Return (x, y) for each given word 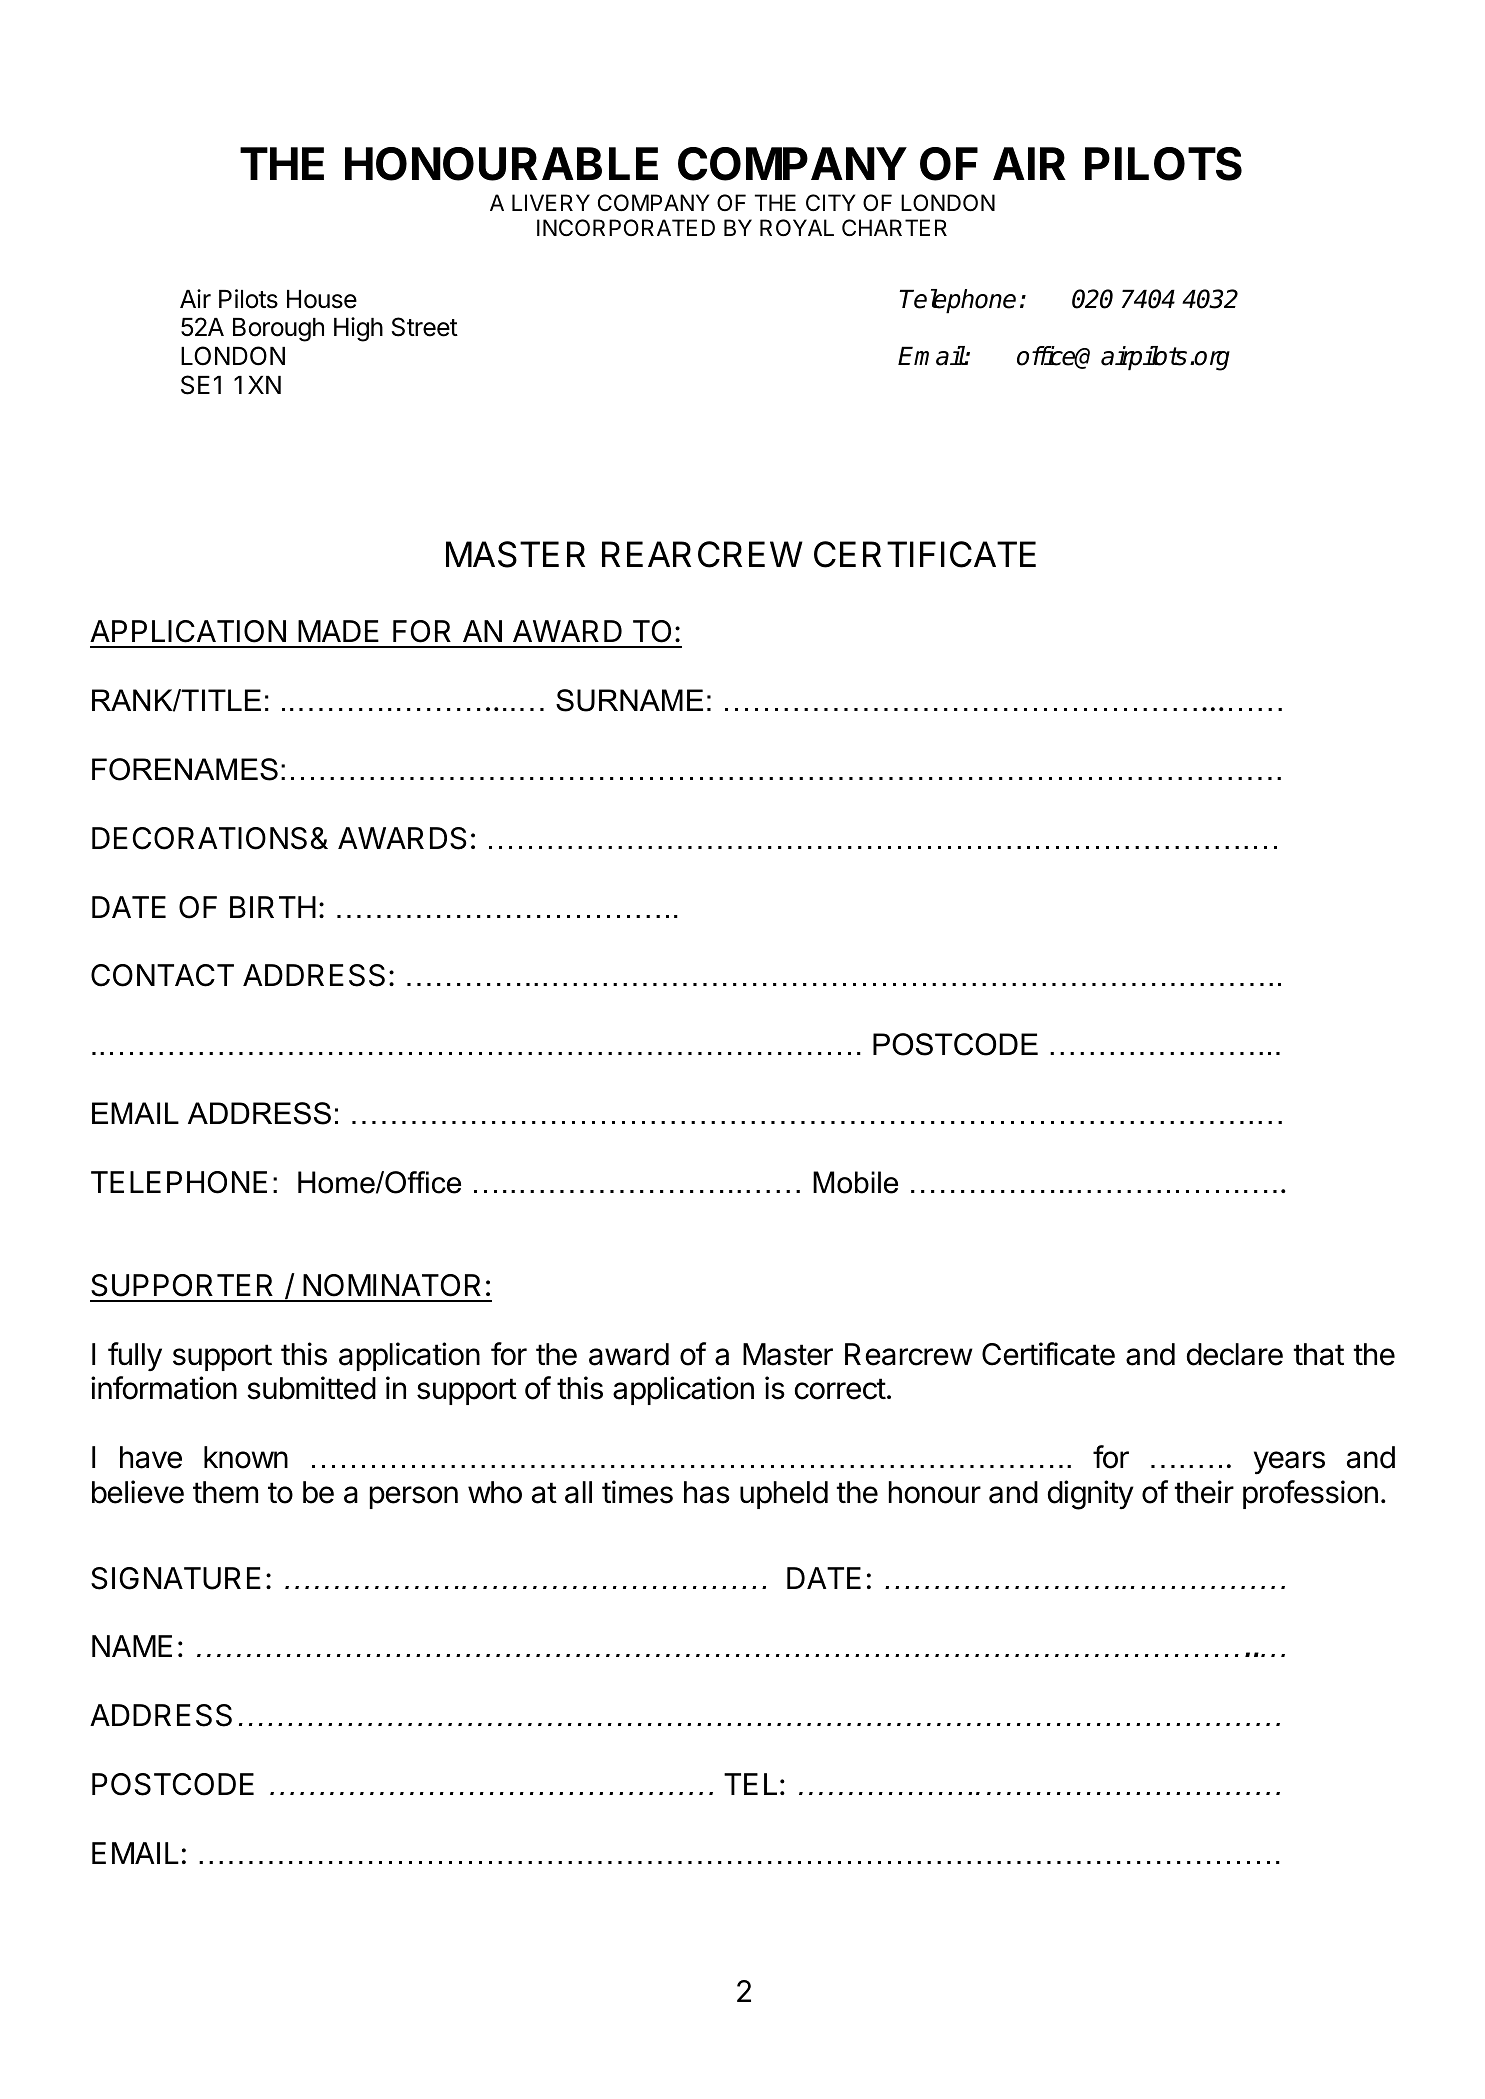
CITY (830, 202)
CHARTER (894, 227)
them (225, 1492)
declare (1234, 1354)
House (322, 299)
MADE (338, 631)
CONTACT (162, 975)
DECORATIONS (199, 838)
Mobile (855, 1182)
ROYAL (797, 228)
